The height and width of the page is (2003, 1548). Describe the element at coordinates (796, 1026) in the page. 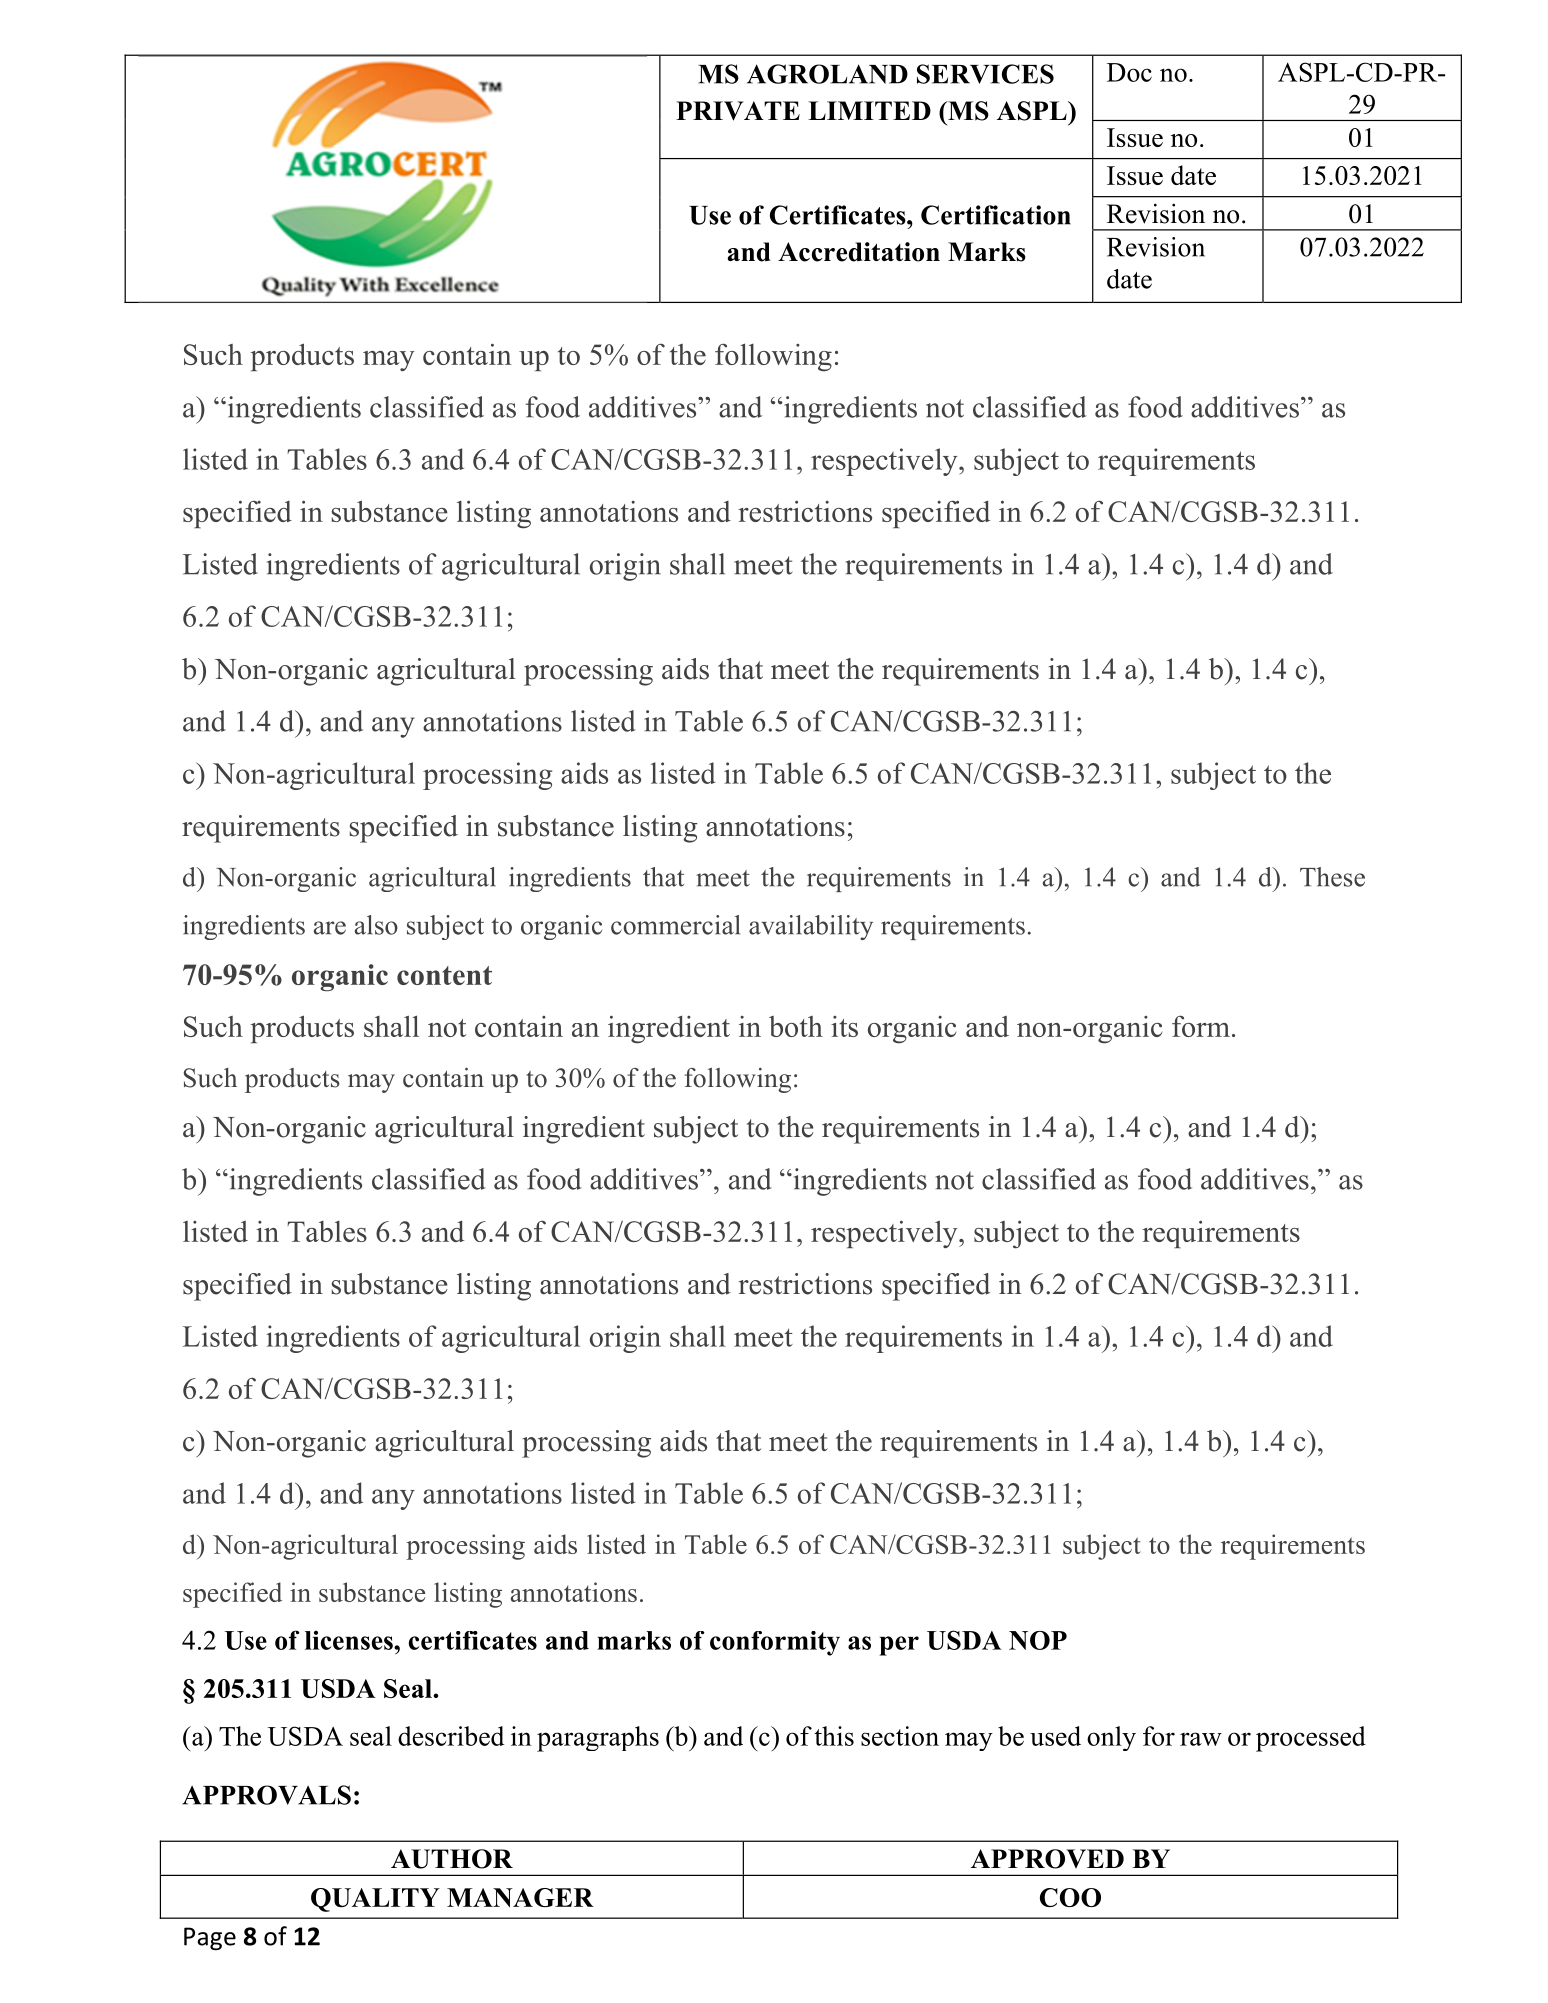

I see `both` at that location.
